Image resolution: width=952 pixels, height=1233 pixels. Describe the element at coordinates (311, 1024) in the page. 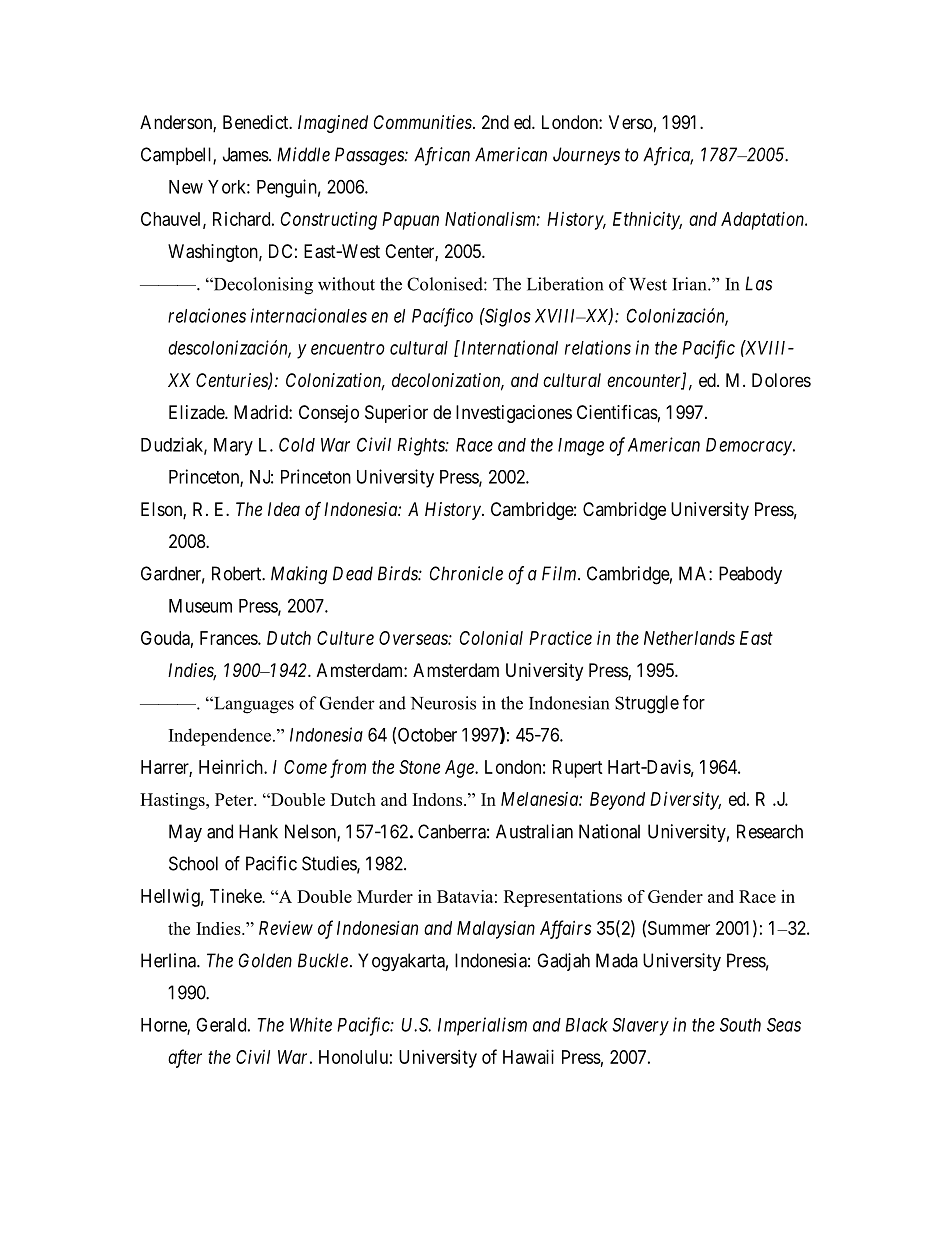

I see `White` at that location.
